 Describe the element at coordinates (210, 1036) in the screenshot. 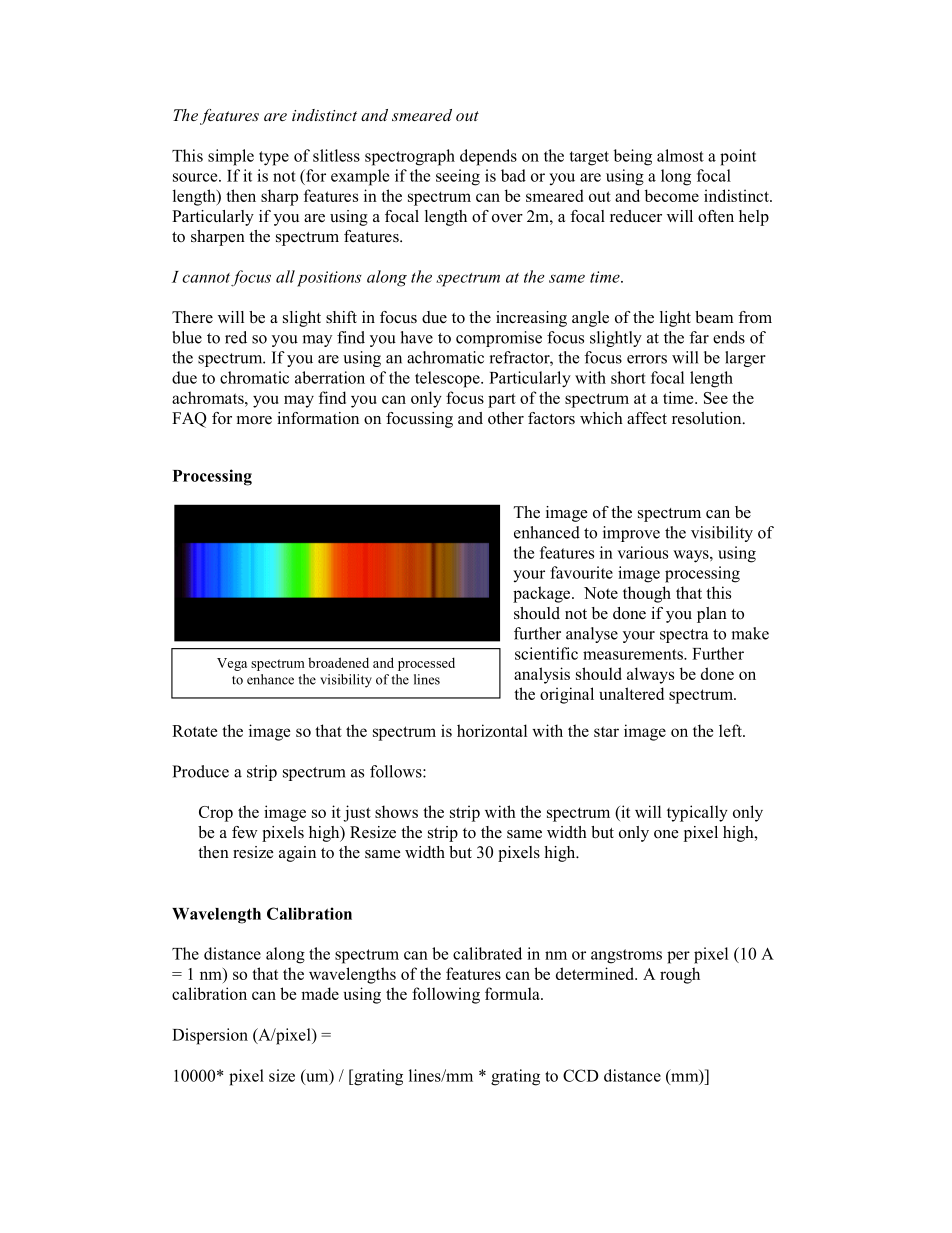

I see `Dispersion` at that location.
